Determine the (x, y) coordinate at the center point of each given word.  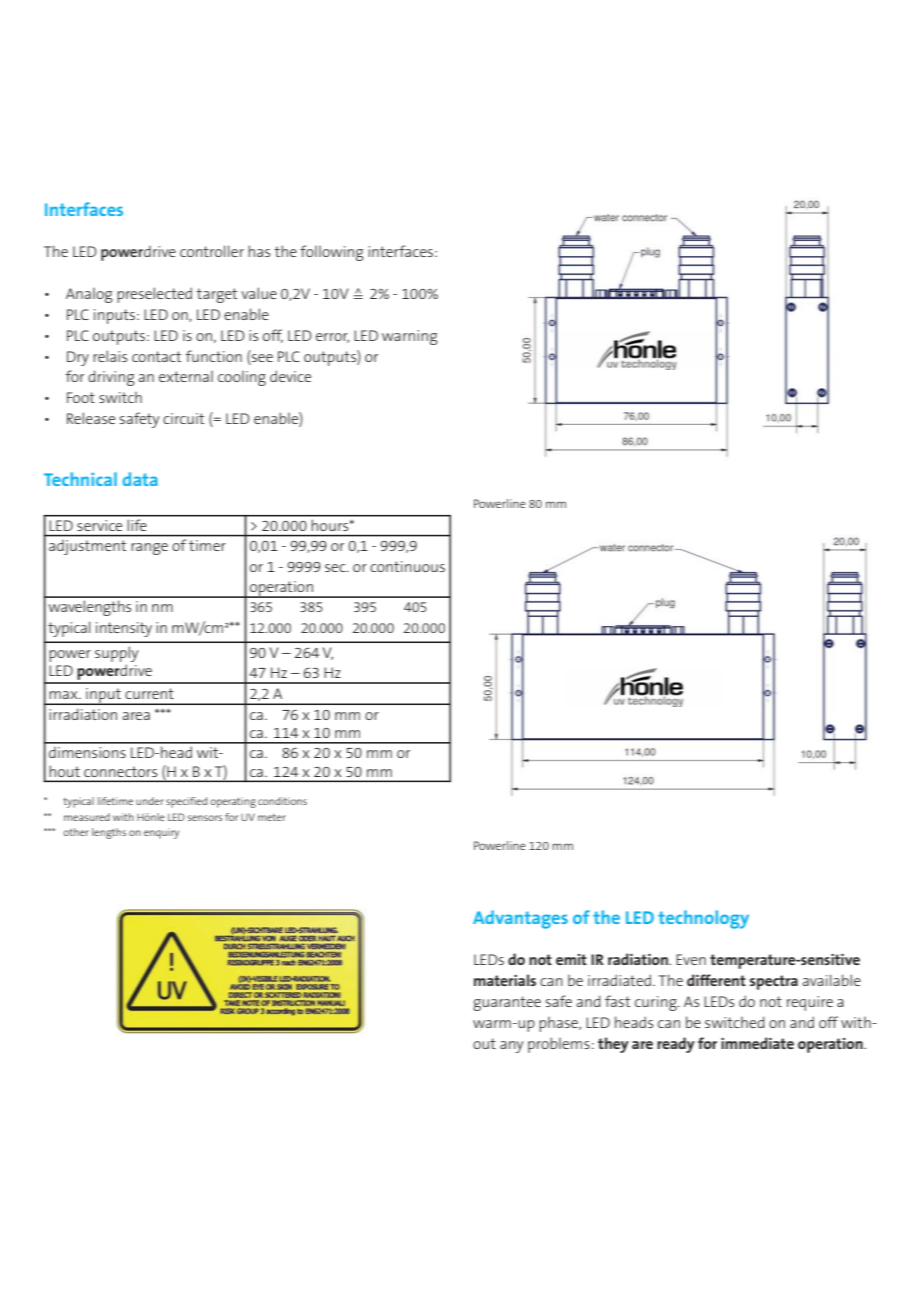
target (216, 295)
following (332, 253)
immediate (757, 1043)
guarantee (507, 1003)
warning (410, 337)
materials (505, 980)
